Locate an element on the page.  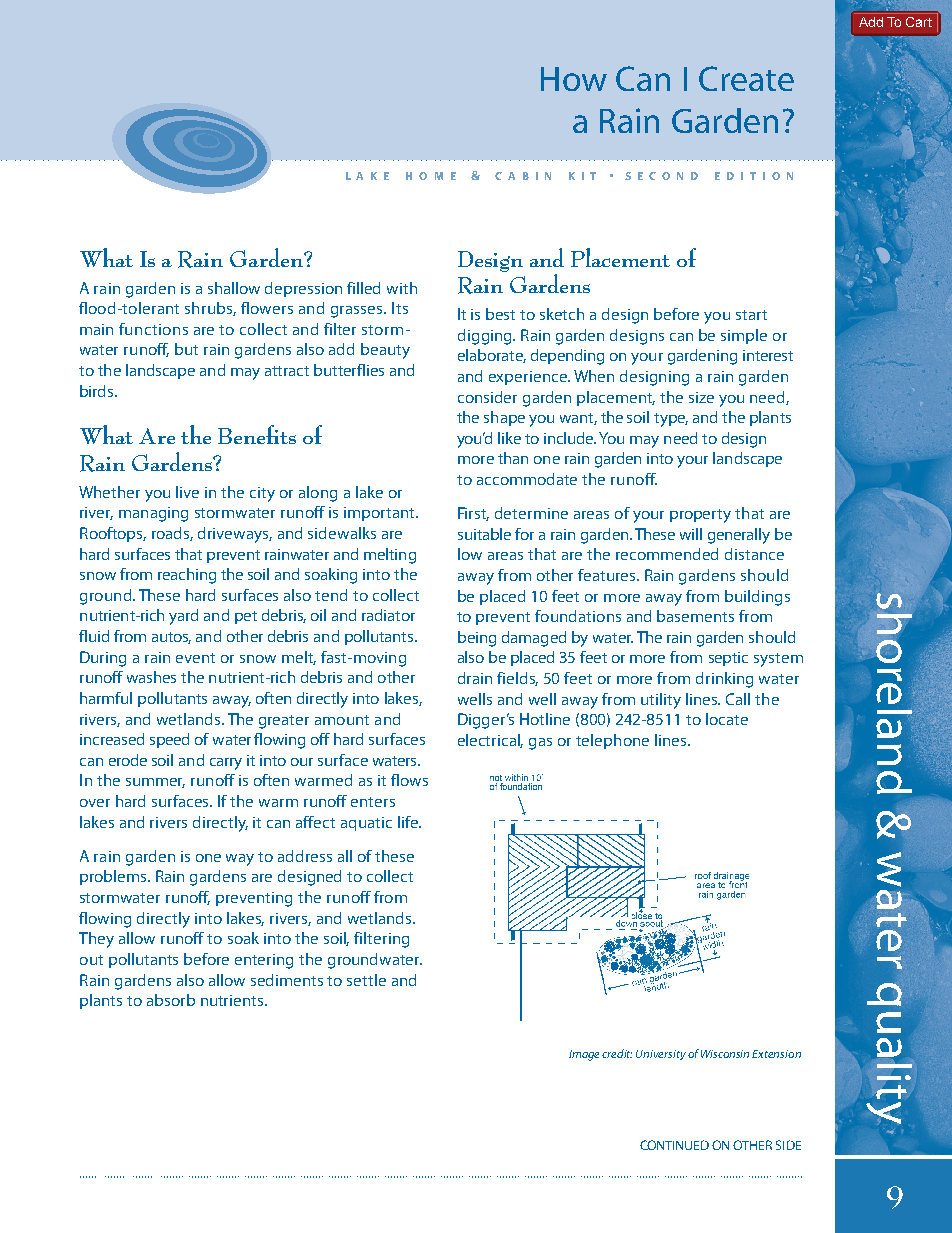
Create is located at coordinates (746, 78).
